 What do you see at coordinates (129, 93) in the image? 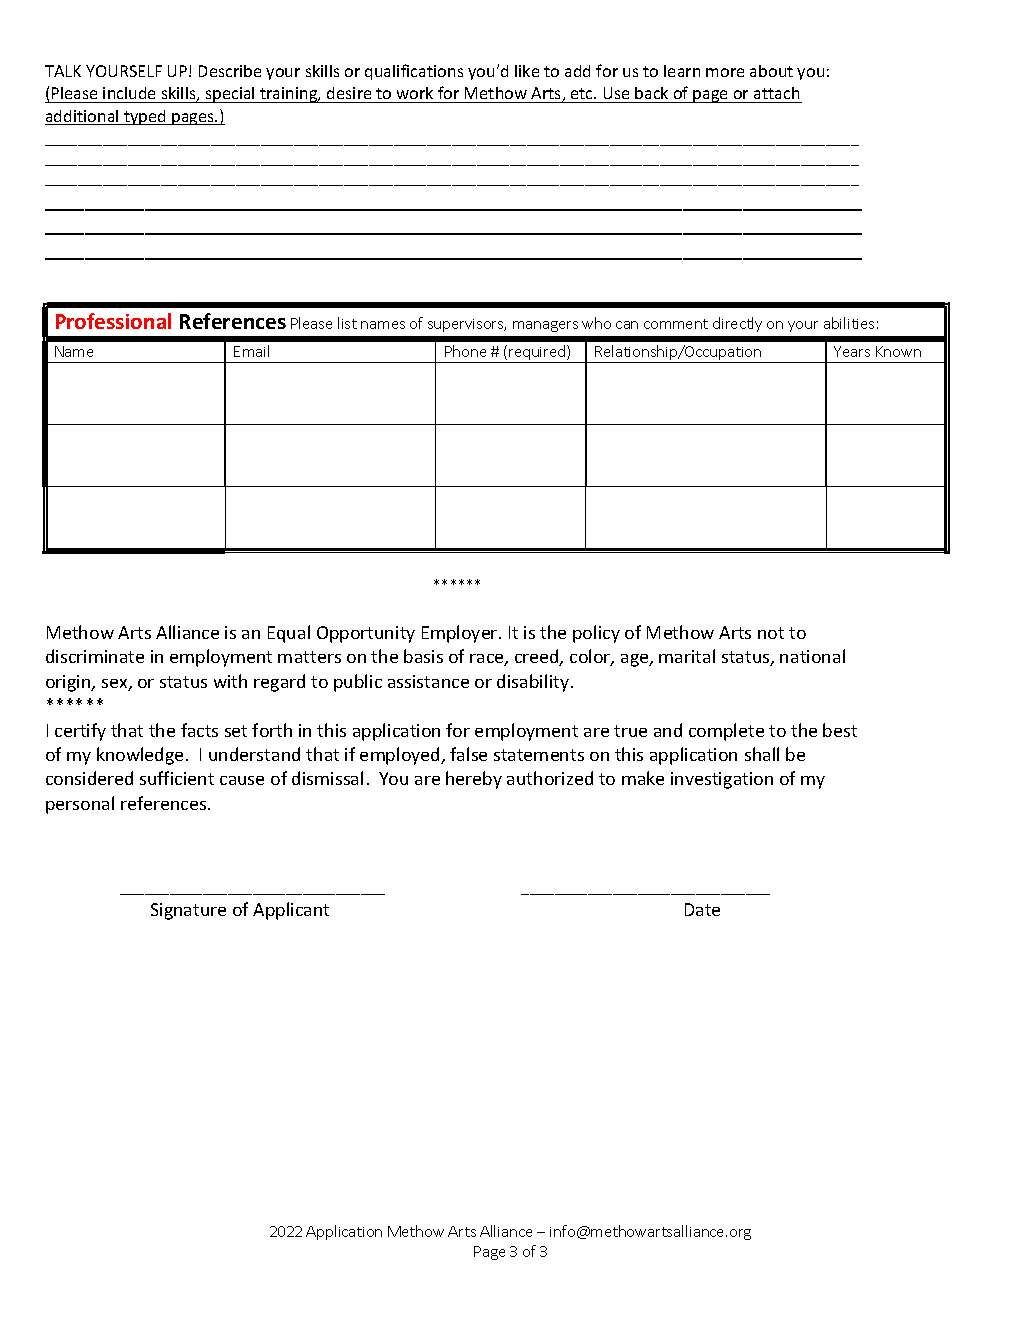
I see `include` at bounding box center [129, 93].
